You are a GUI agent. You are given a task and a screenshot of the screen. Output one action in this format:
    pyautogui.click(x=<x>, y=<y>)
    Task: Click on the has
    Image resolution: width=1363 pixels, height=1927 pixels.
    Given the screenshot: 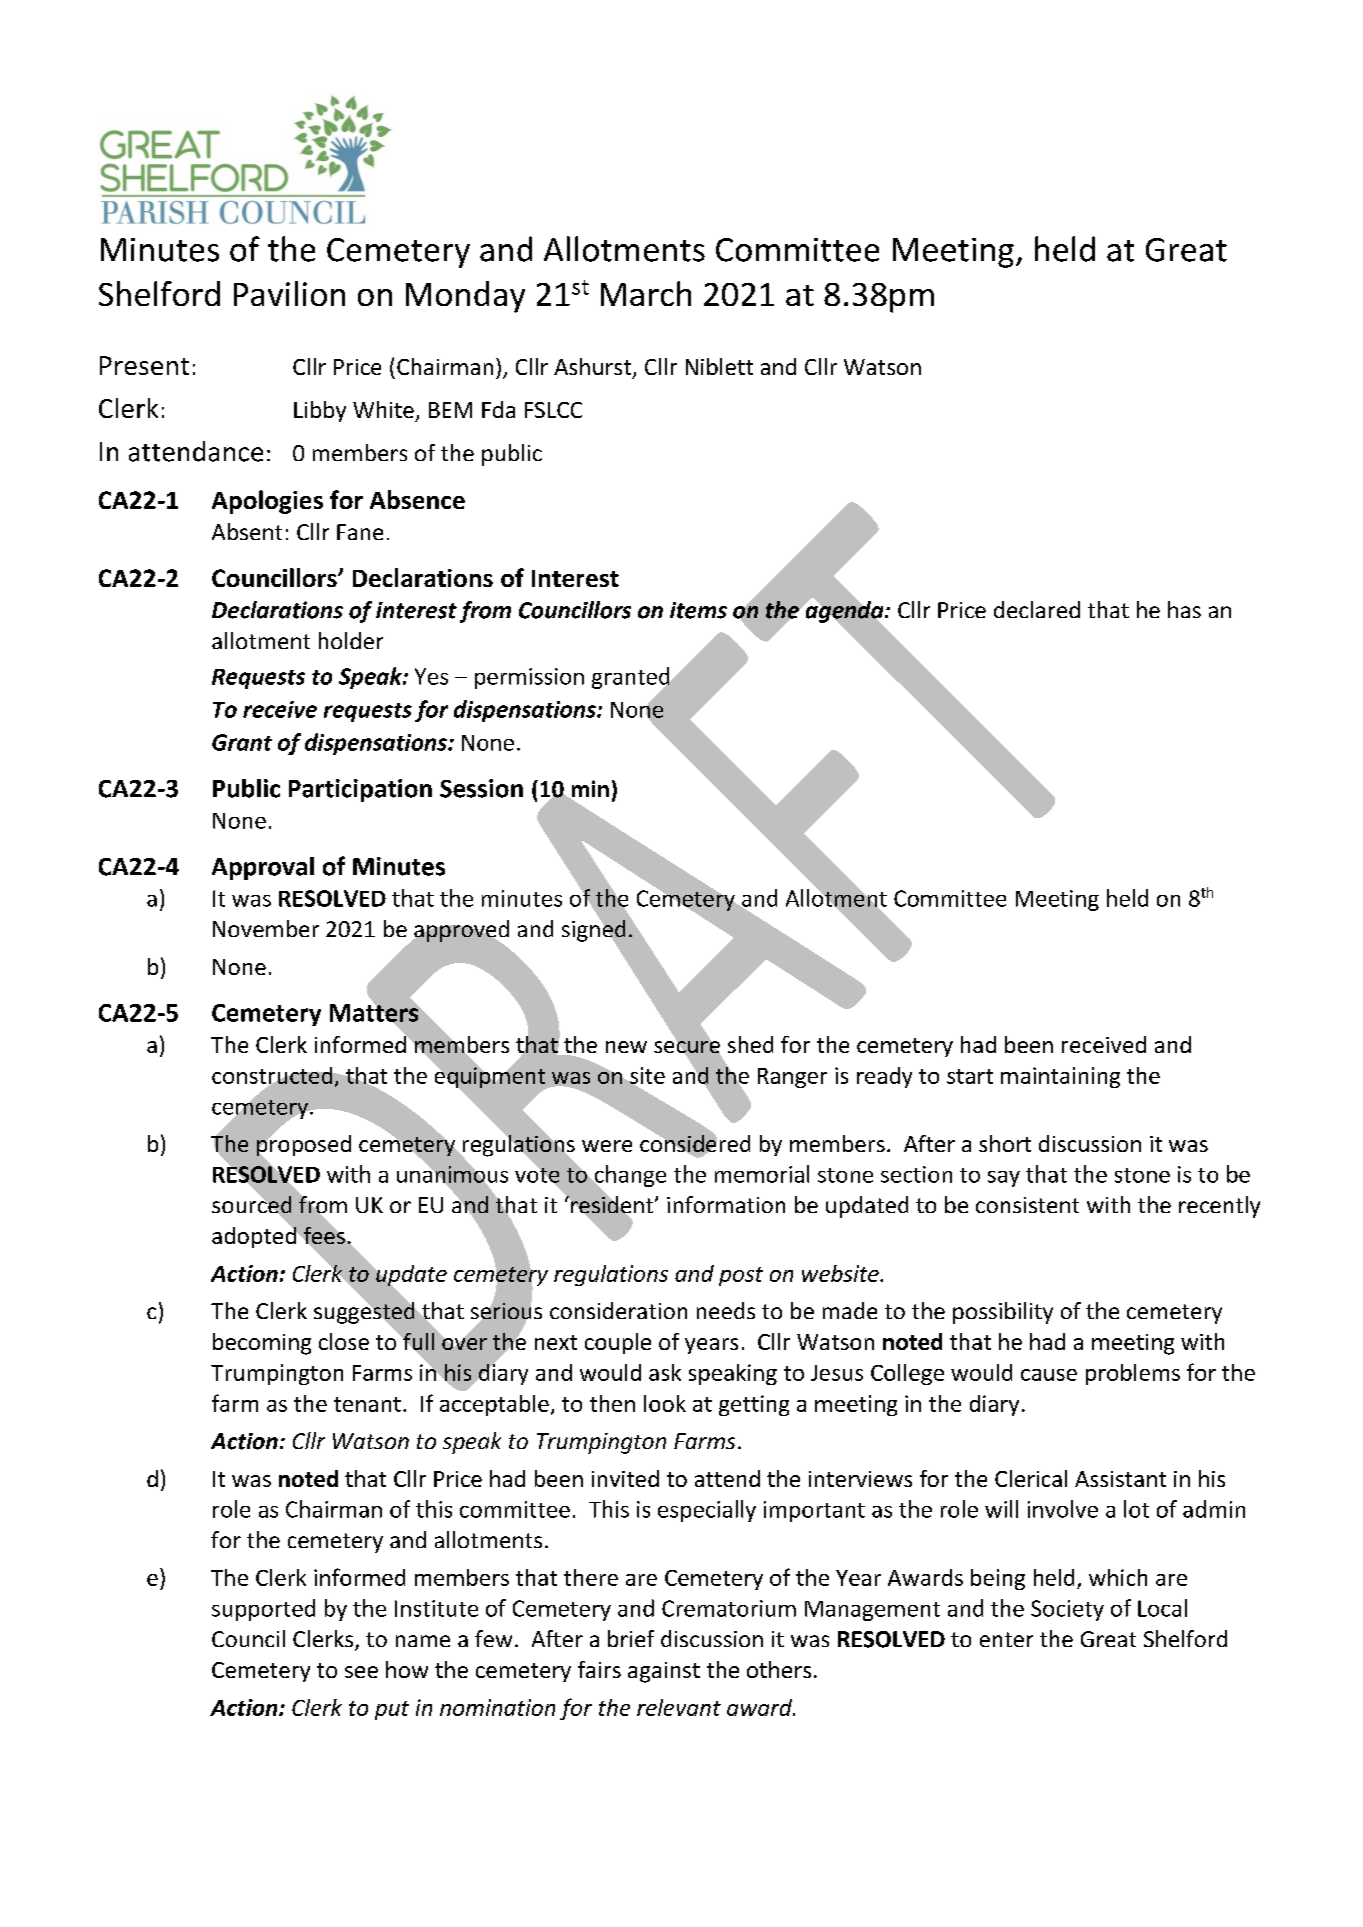 What is the action you would take?
    pyautogui.click(x=1184, y=609)
